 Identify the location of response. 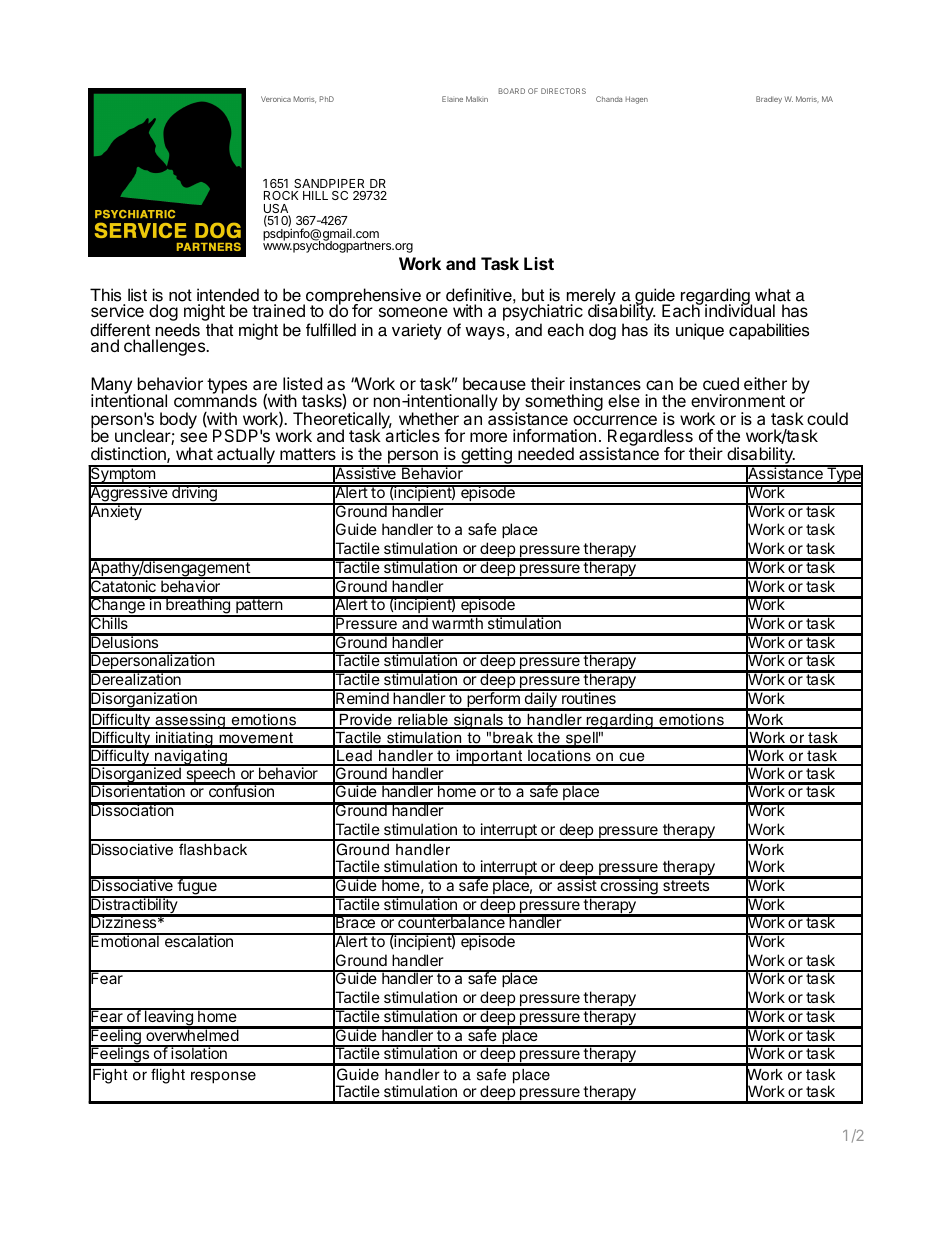
(223, 1077).
